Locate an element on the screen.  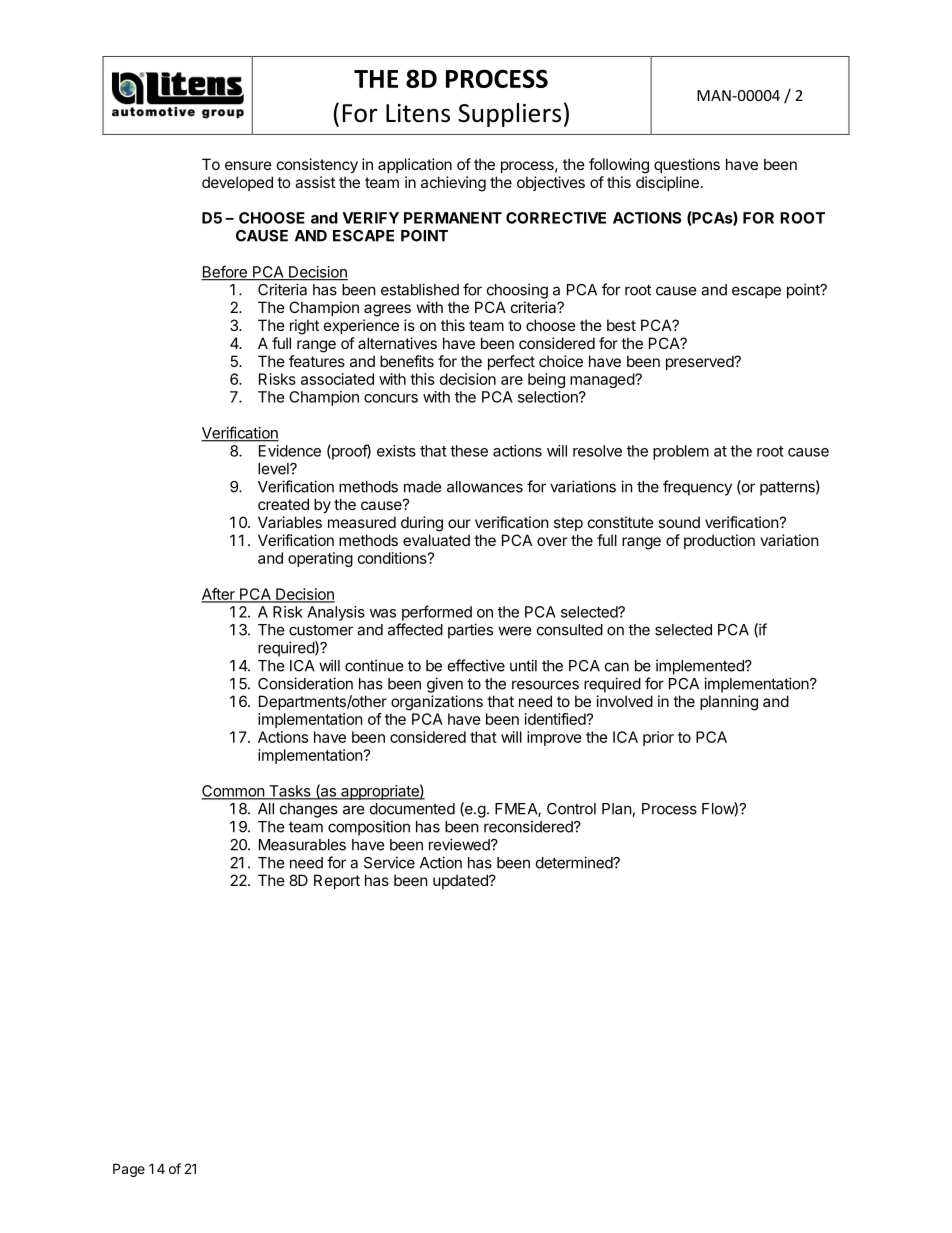
can is located at coordinates (617, 667).
